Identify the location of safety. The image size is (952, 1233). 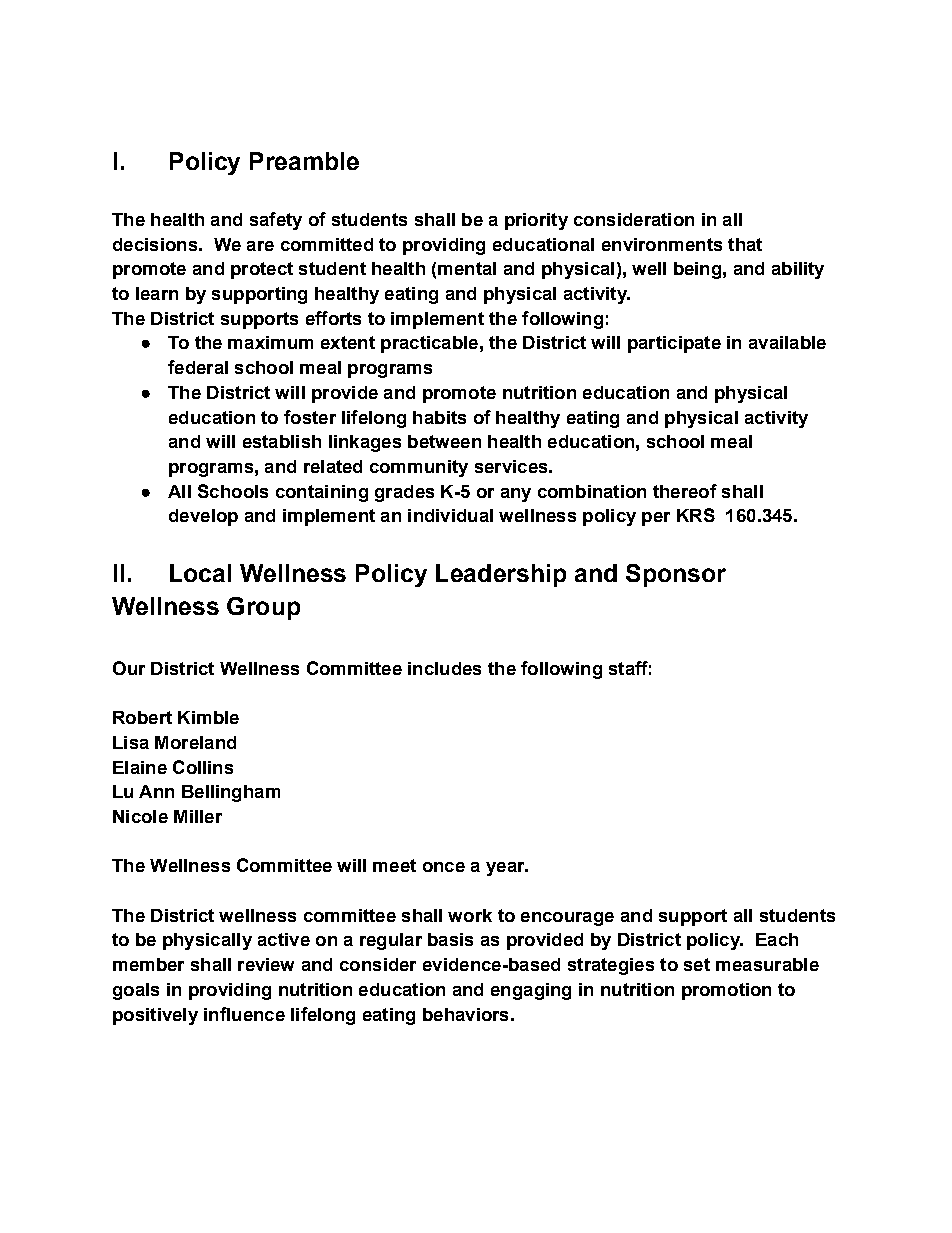
(276, 221).
